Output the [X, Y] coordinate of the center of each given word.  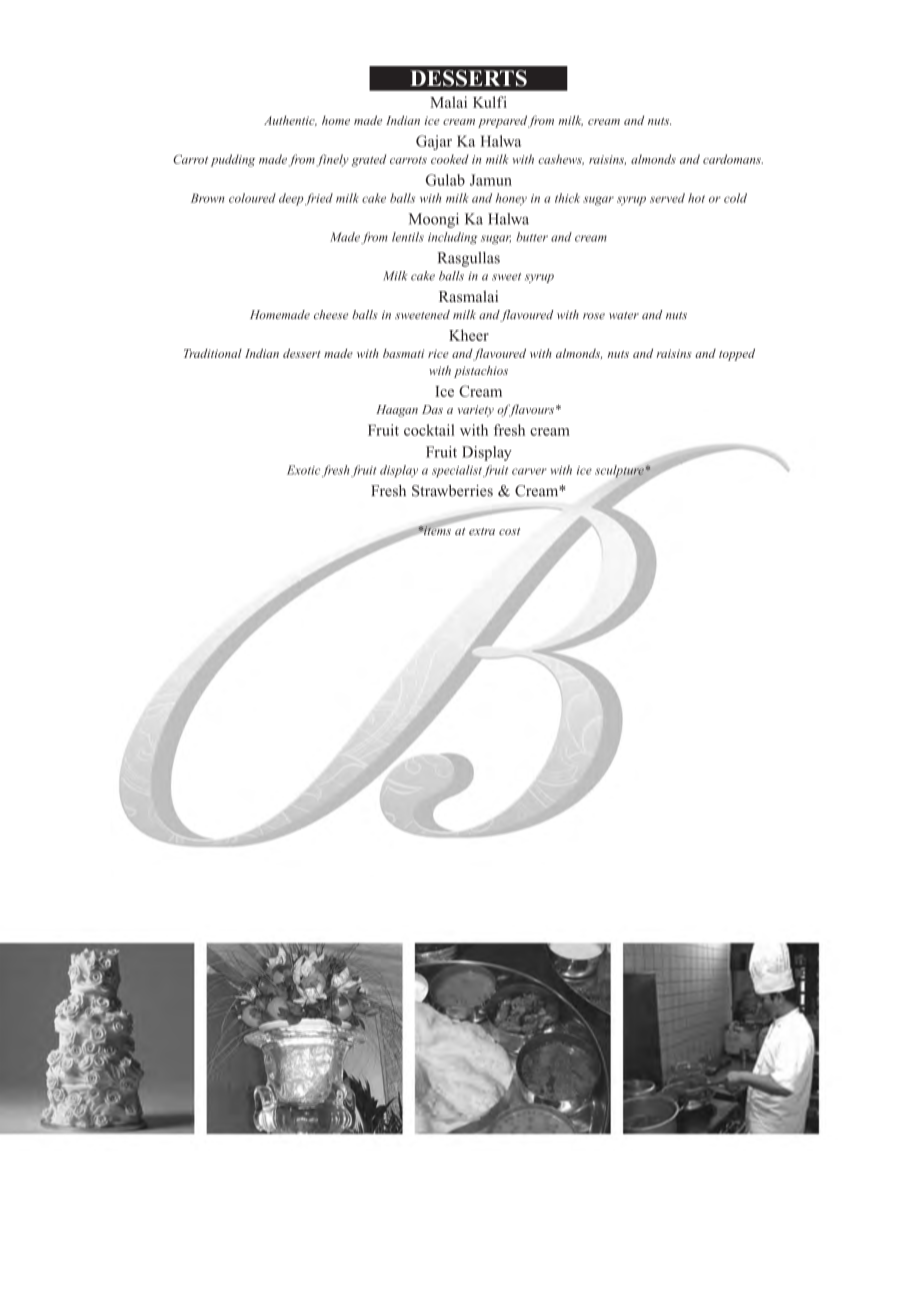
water [624, 315]
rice [438, 353]
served [667, 198]
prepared [502, 121]
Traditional [213, 353]
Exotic [303, 470]
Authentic [290, 121]
